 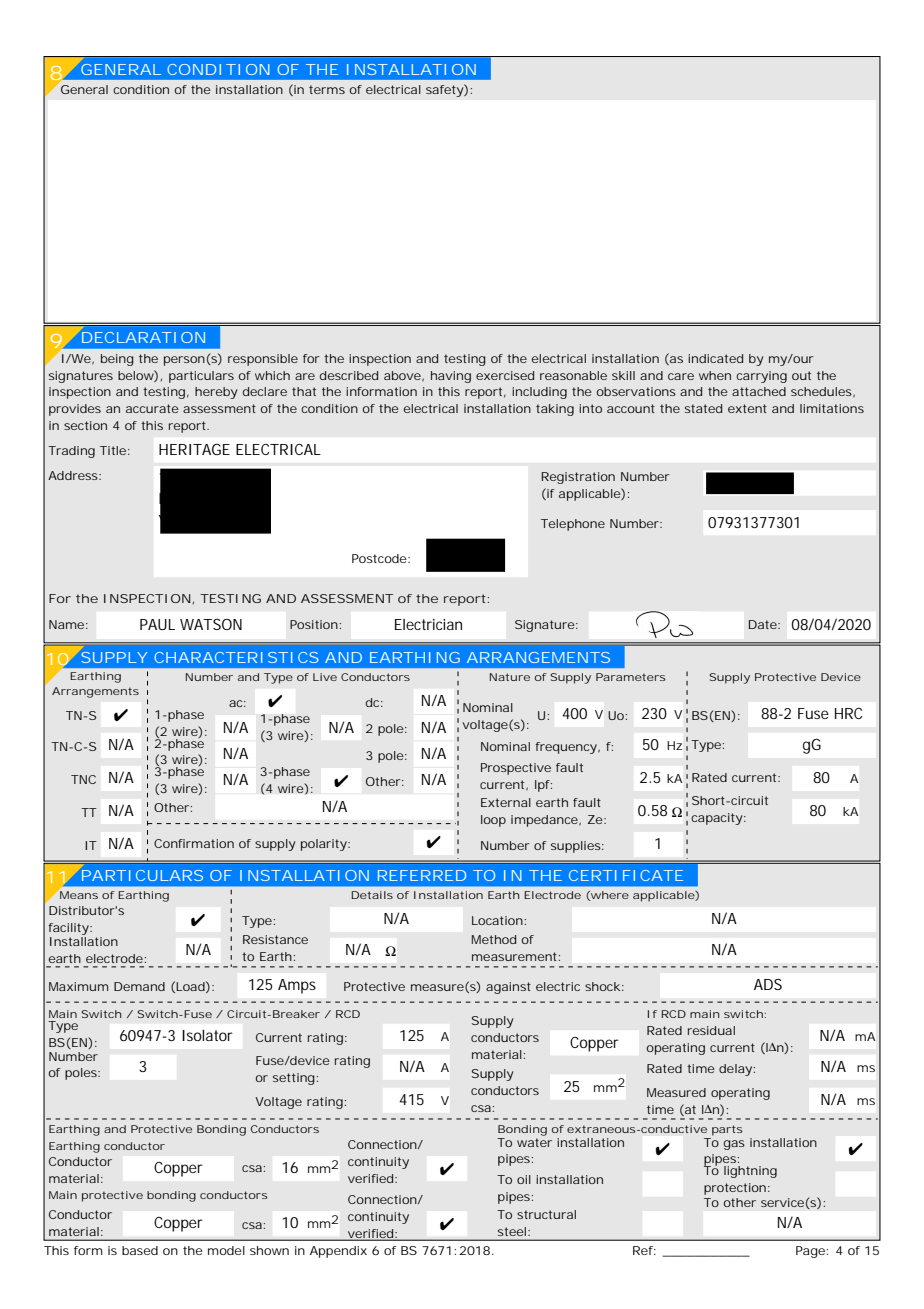 What do you see at coordinates (194, 843) in the page?
I see `Confirmation` at bounding box center [194, 843].
